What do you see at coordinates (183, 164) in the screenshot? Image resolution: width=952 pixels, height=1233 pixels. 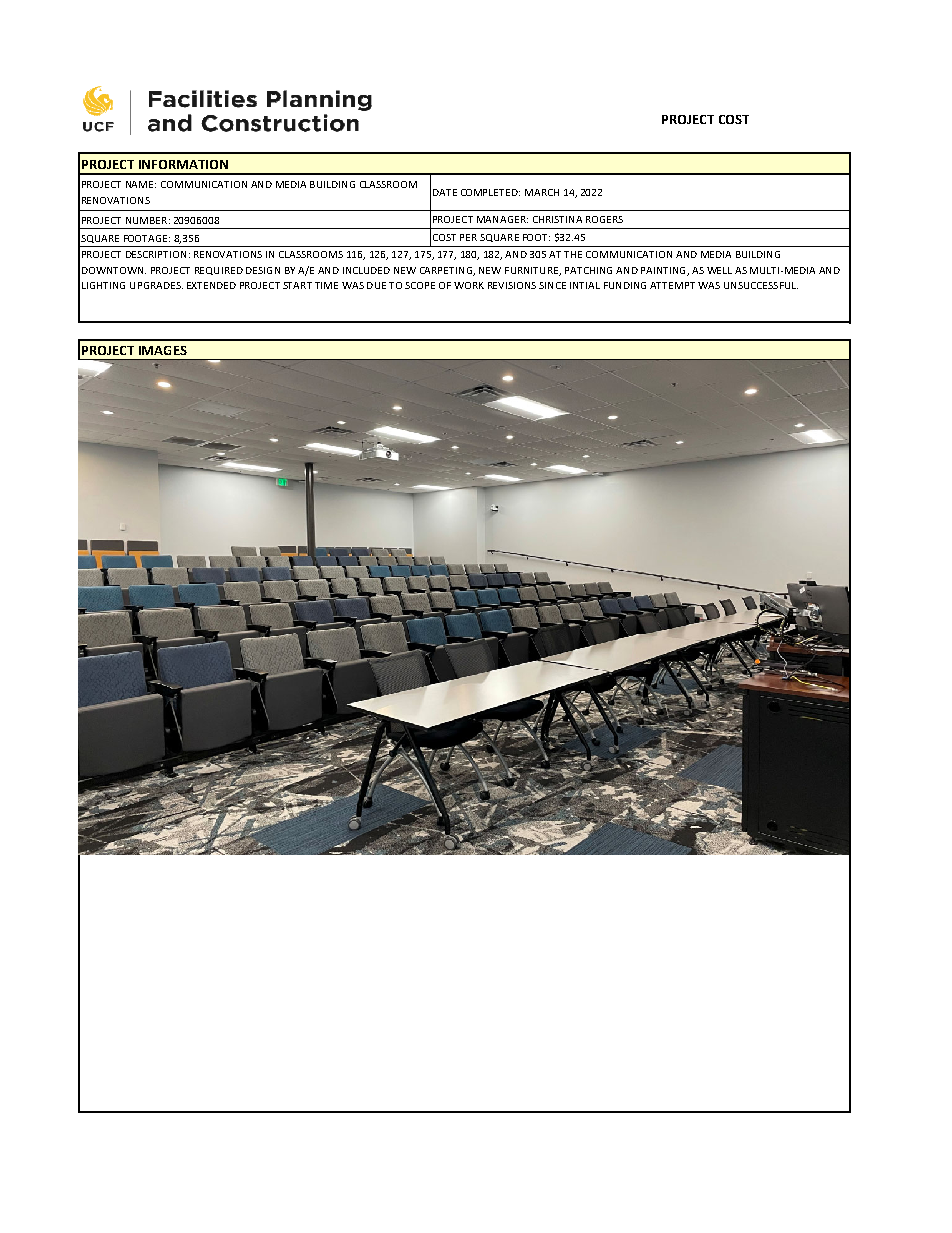 I see `INFORMATION` at bounding box center [183, 164].
